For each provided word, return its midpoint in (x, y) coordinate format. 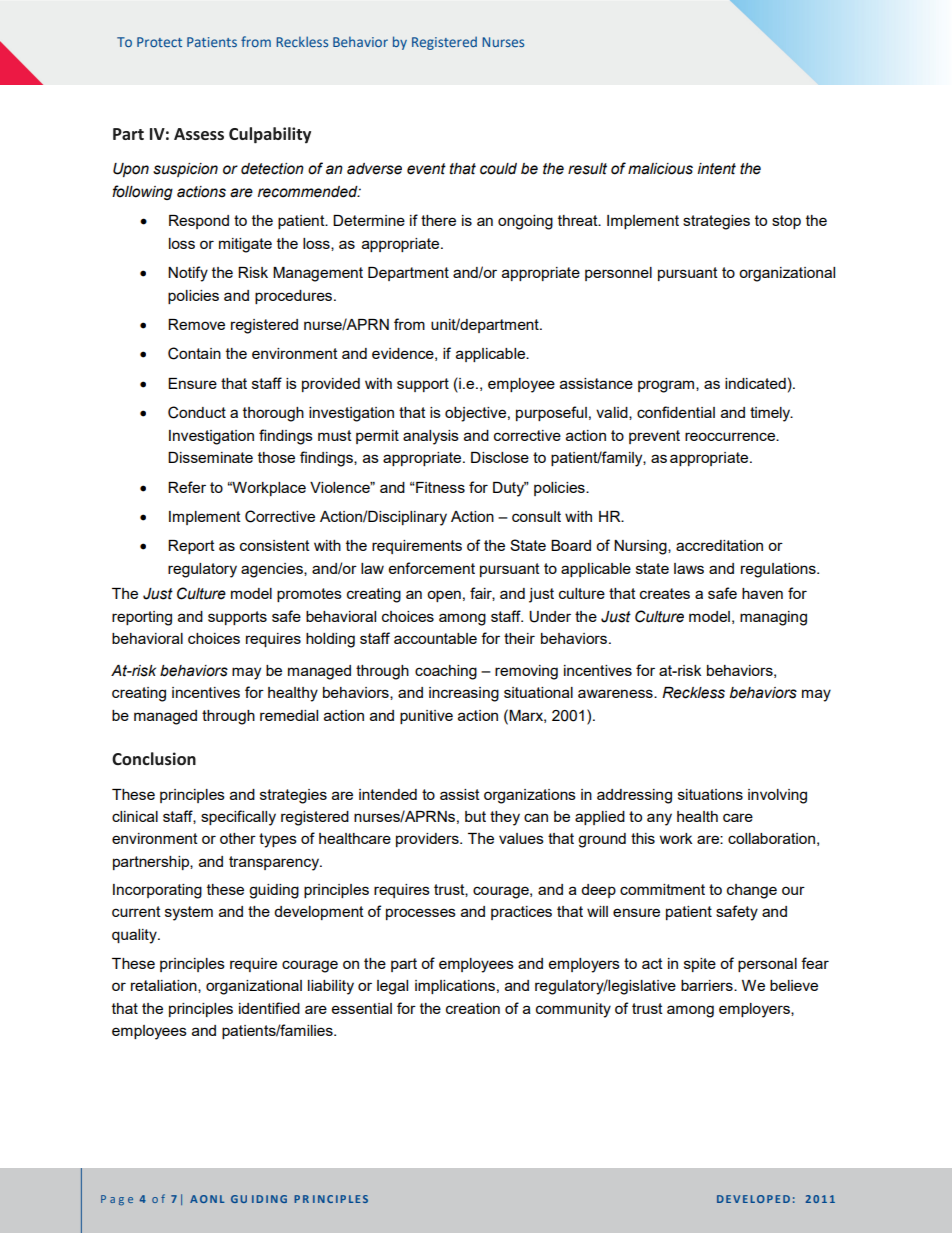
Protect (159, 42)
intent (716, 169)
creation (473, 1008)
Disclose (500, 457)
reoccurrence (731, 436)
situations (710, 794)
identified (269, 1008)
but (475, 816)
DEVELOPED (753, 1199)
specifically (238, 818)
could (498, 169)
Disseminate (210, 457)
